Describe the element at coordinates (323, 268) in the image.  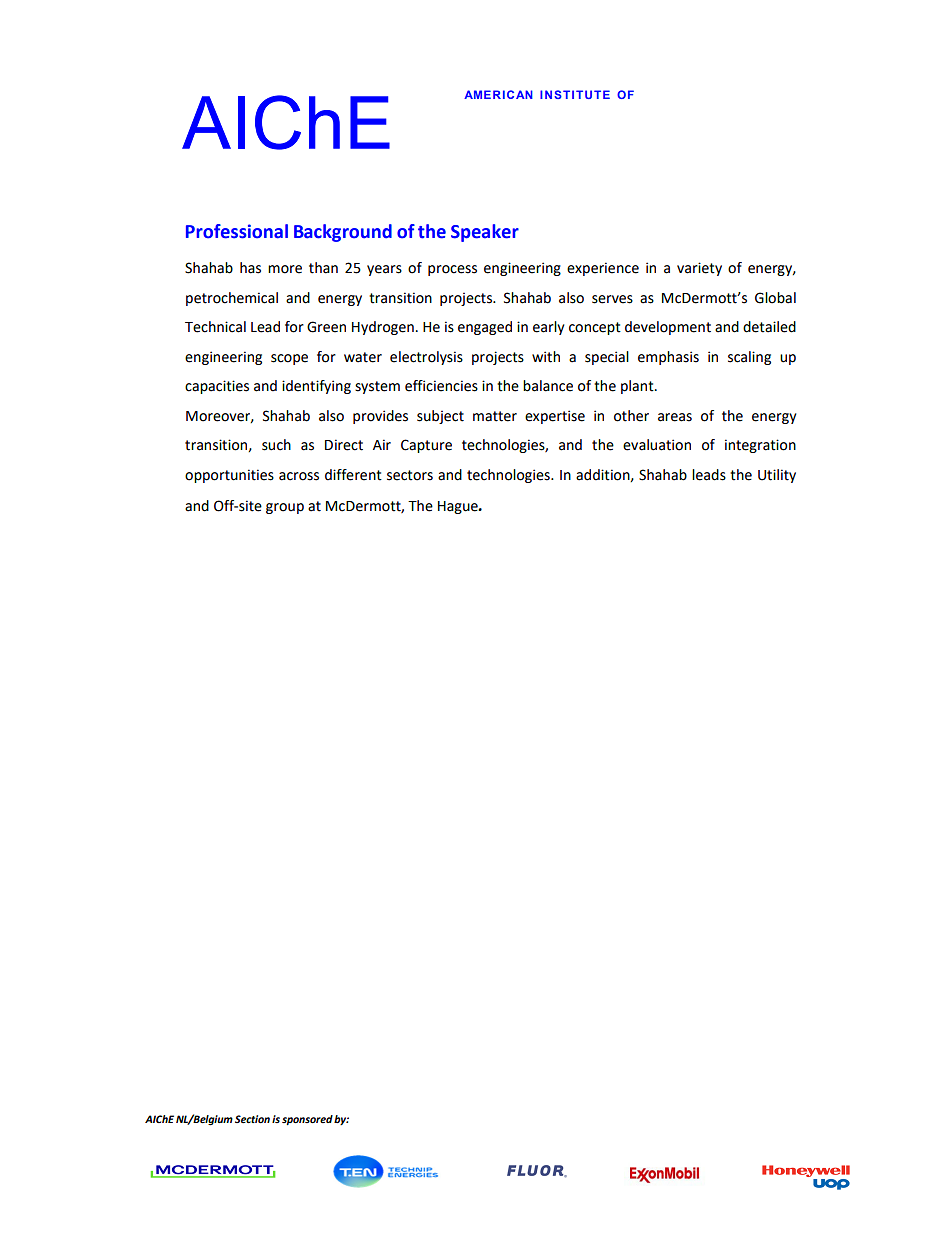
I see `than` at that location.
